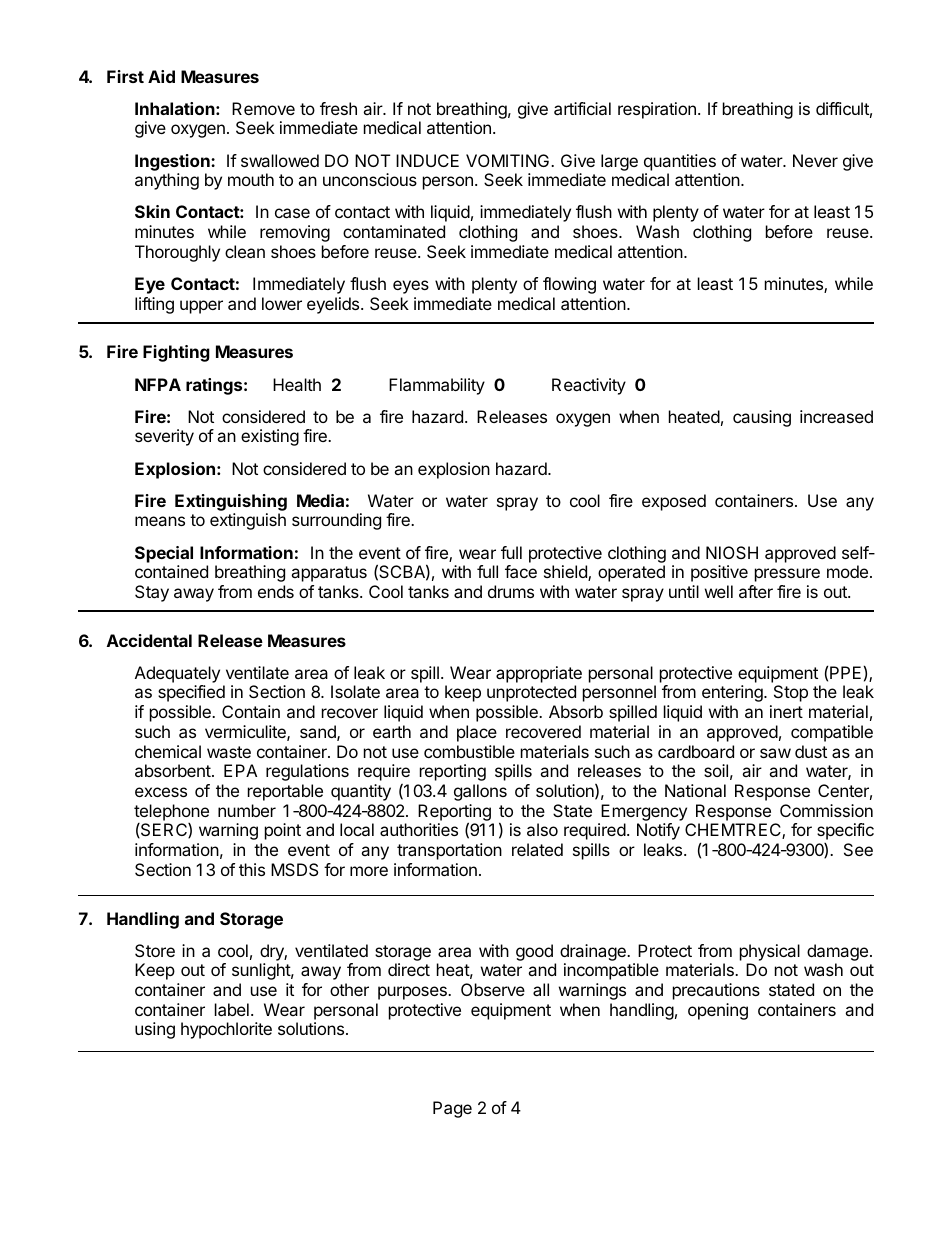  I want to click on Stay, so click(152, 593).
